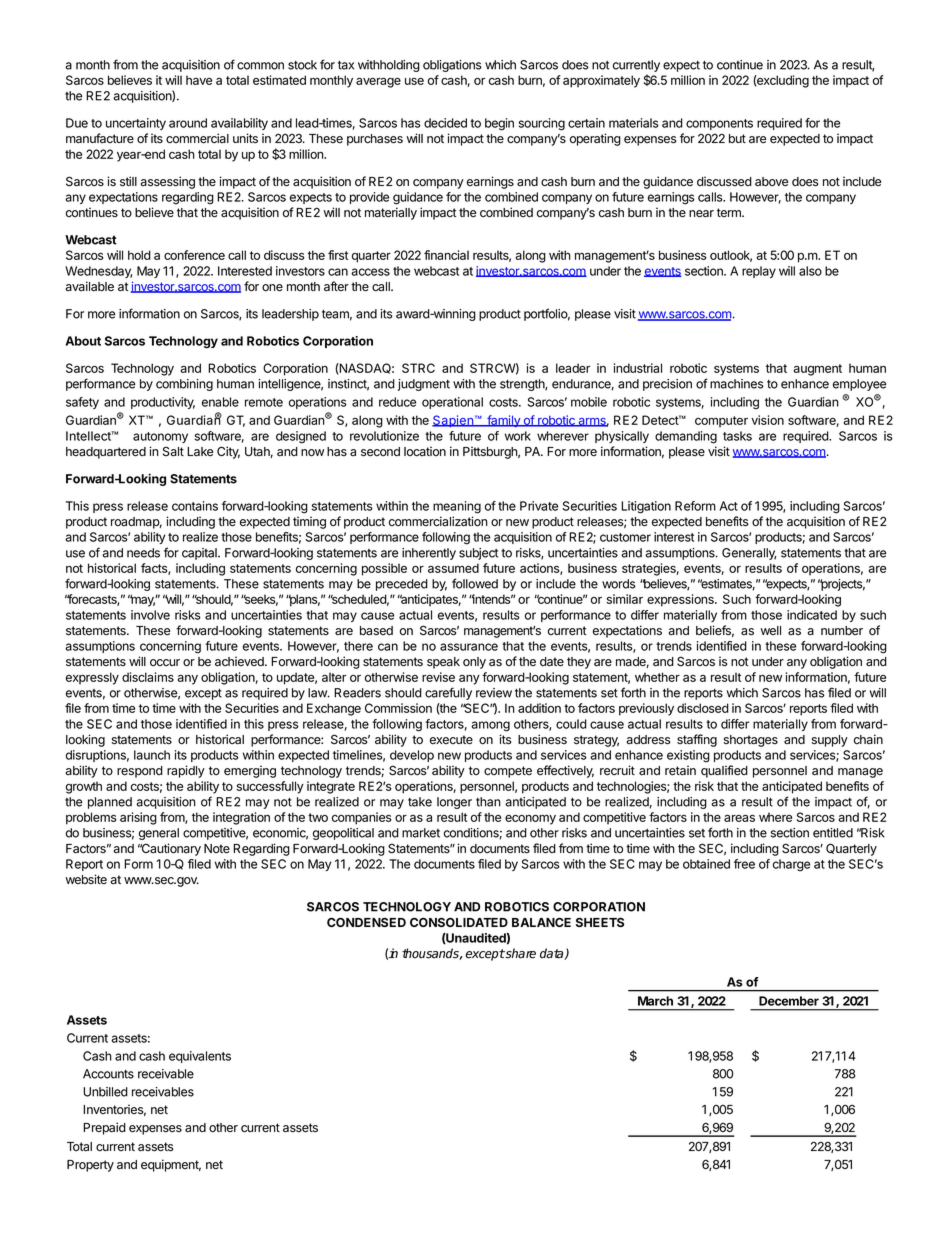 This screenshot has width=952, height=1233. Describe the element at coordinates (719, 124) in the screenshot. I see `components` at that location.
